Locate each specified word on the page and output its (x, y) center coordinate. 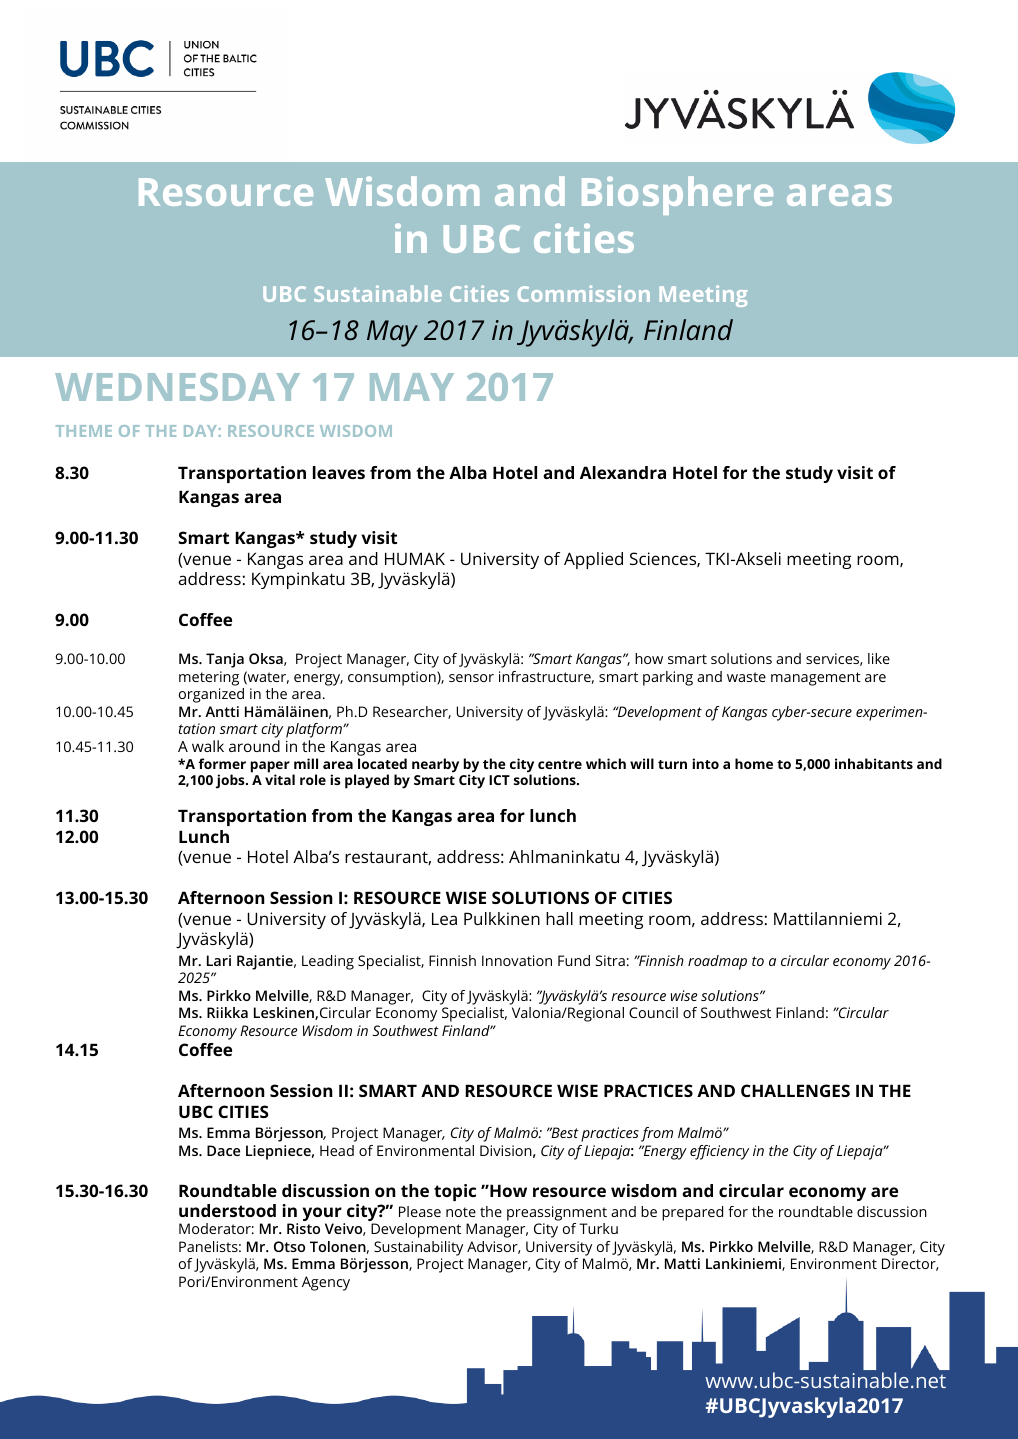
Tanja (225, 660)
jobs (231, 781)
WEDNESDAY (177, 387)
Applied (593, 560)
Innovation (517, 960)
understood (227, 1210)
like (879, 658)
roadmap (717, 962)
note (461, 1212)
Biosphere (677, 195)
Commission (584, 293)
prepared (692, 1213)
